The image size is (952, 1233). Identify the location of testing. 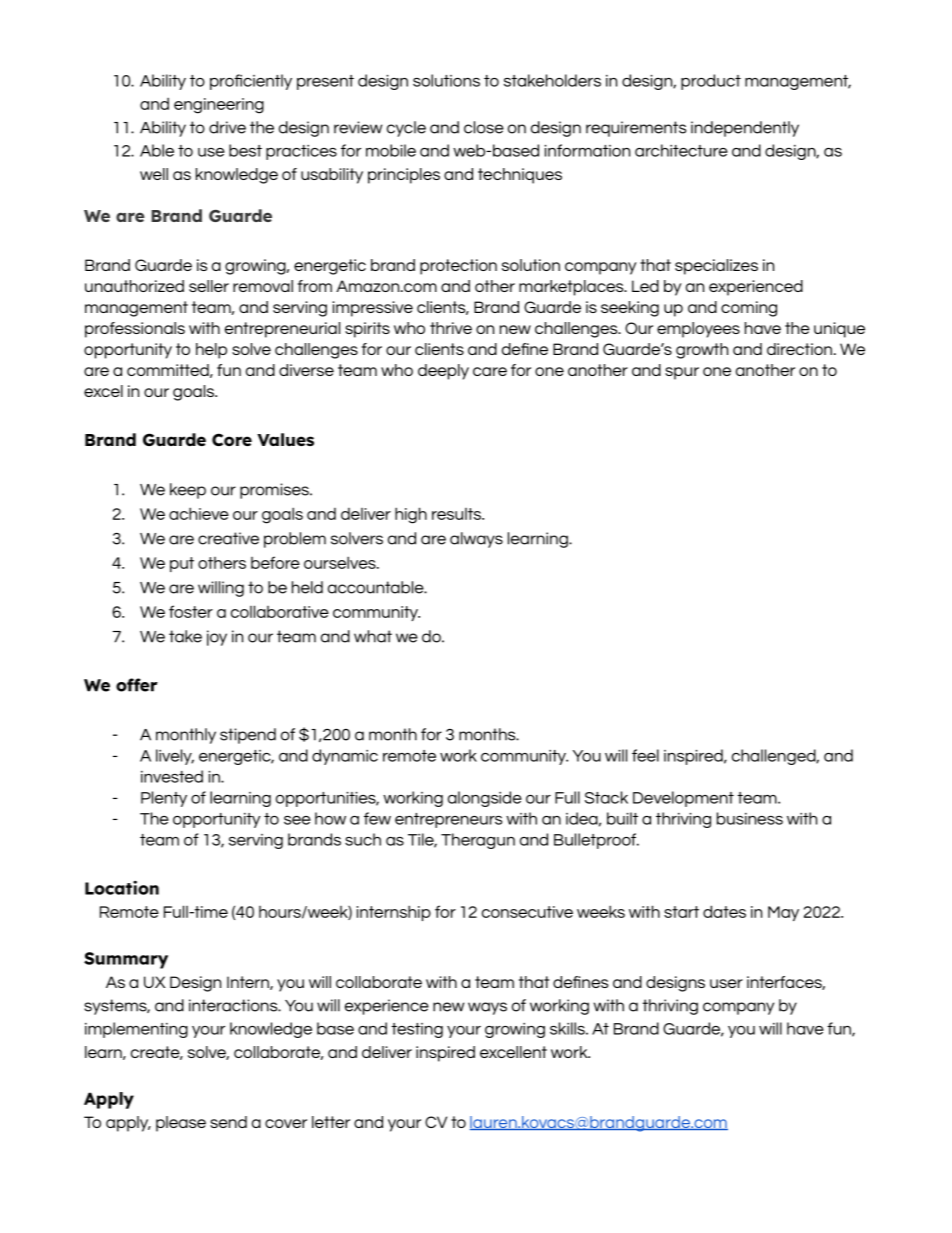
(417, 1030).
